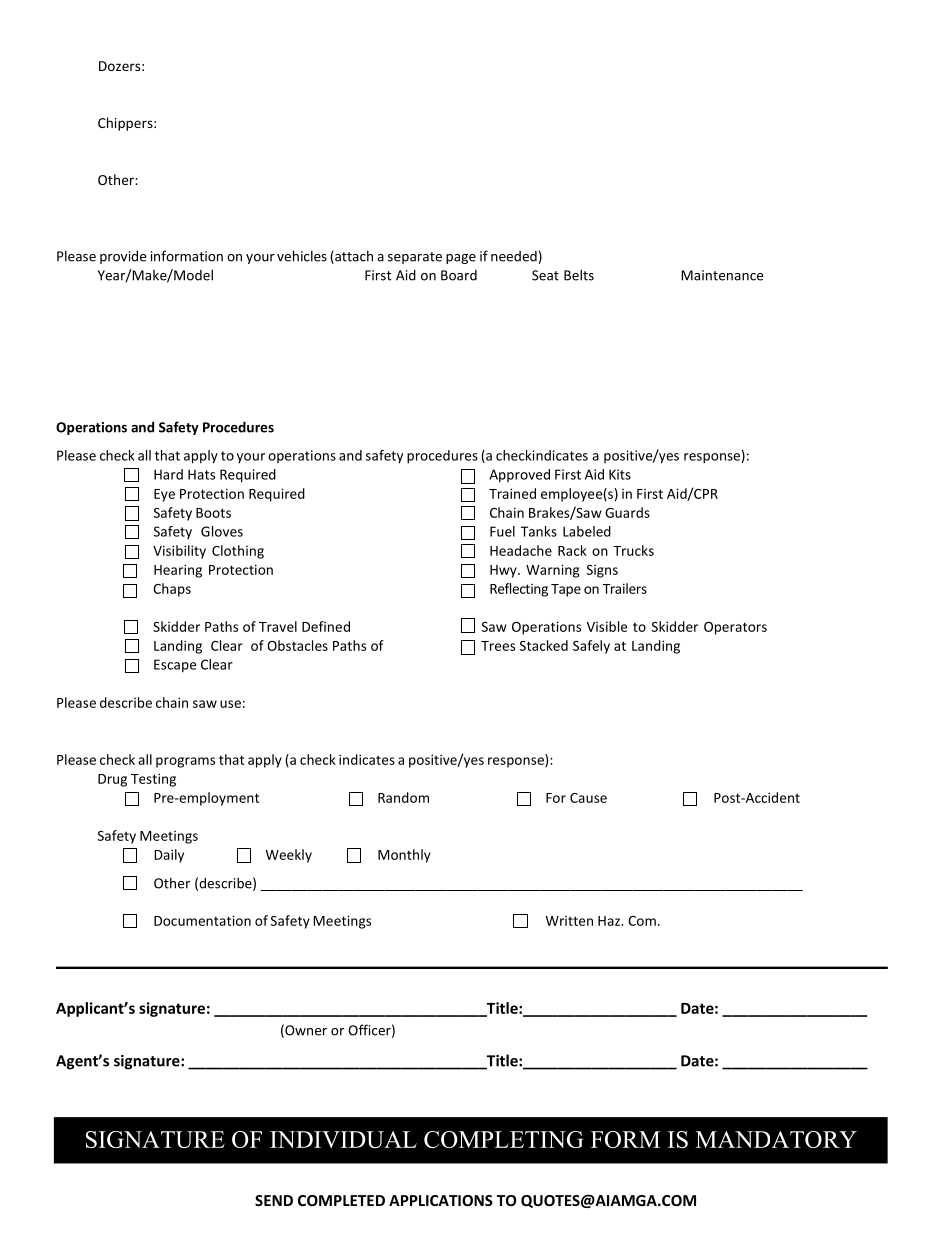 Image resolution: width=952 pixels, height=1233 pixels. What do you see at coordinates (735, 628) in the screenshot?
I see `Operators` at bounding box center [735, 628].
